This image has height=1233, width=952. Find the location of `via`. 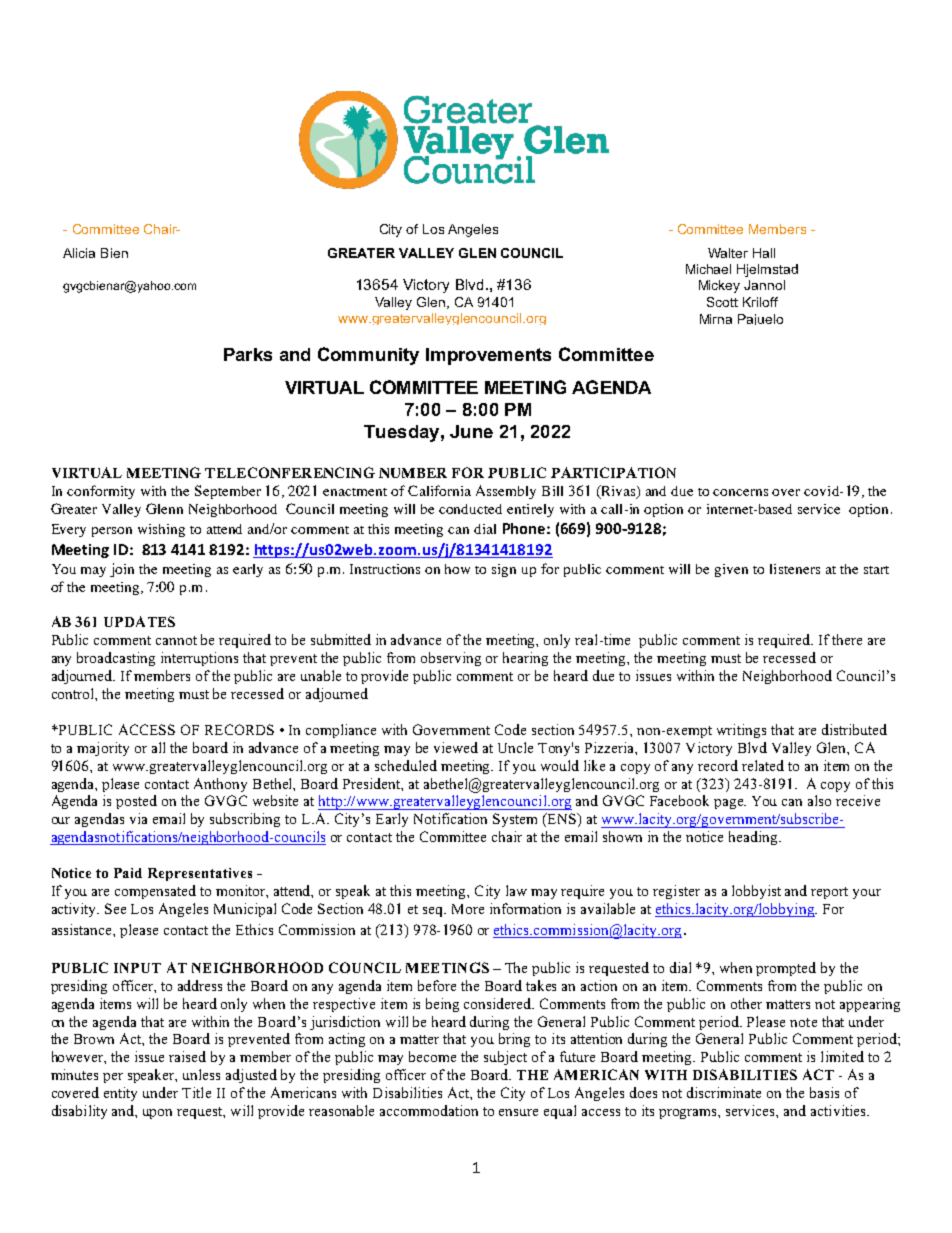

via is located at coordinates (138, 818).
